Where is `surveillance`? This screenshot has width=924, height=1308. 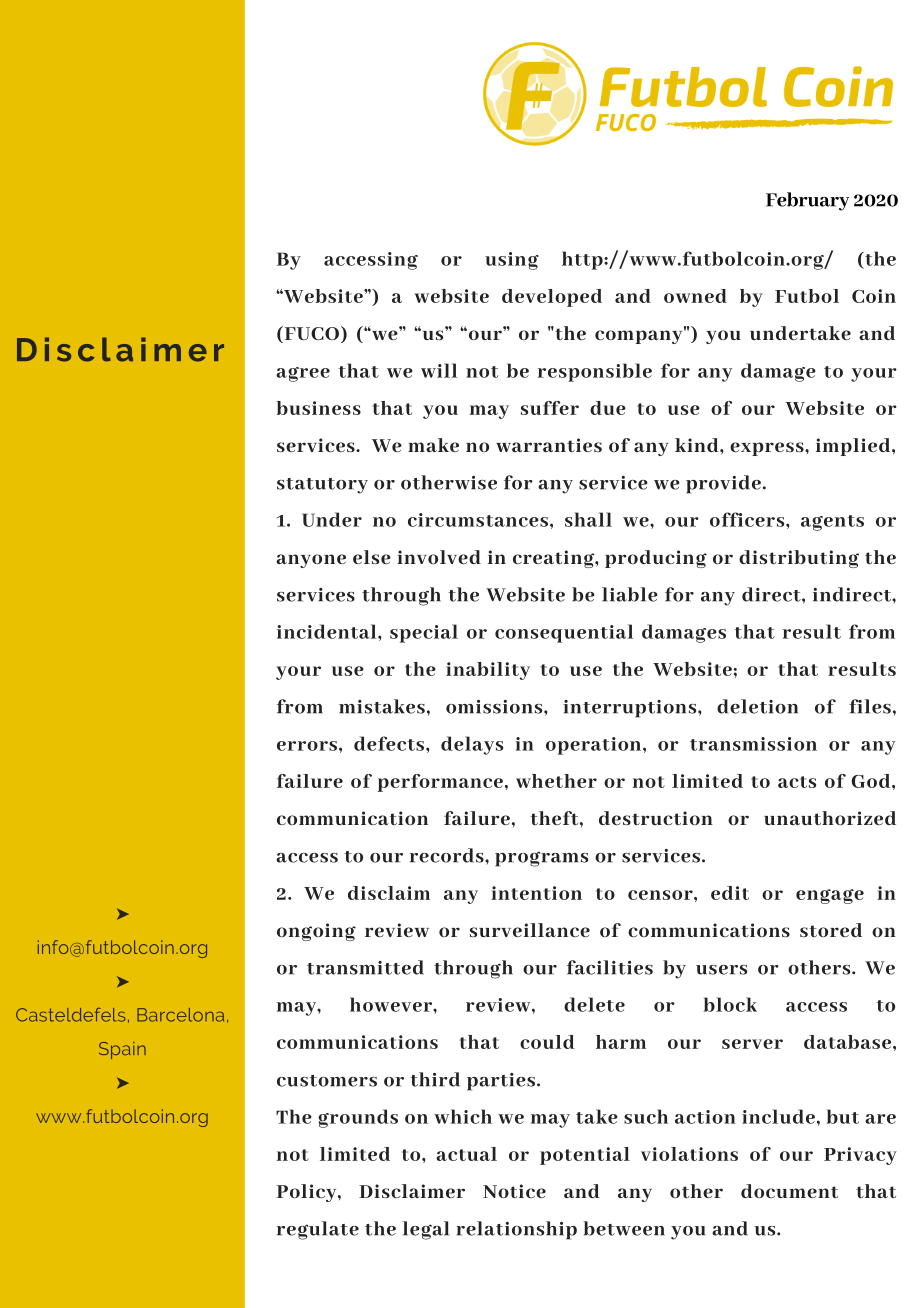 surveillance is located at coordinates (530, 930).
